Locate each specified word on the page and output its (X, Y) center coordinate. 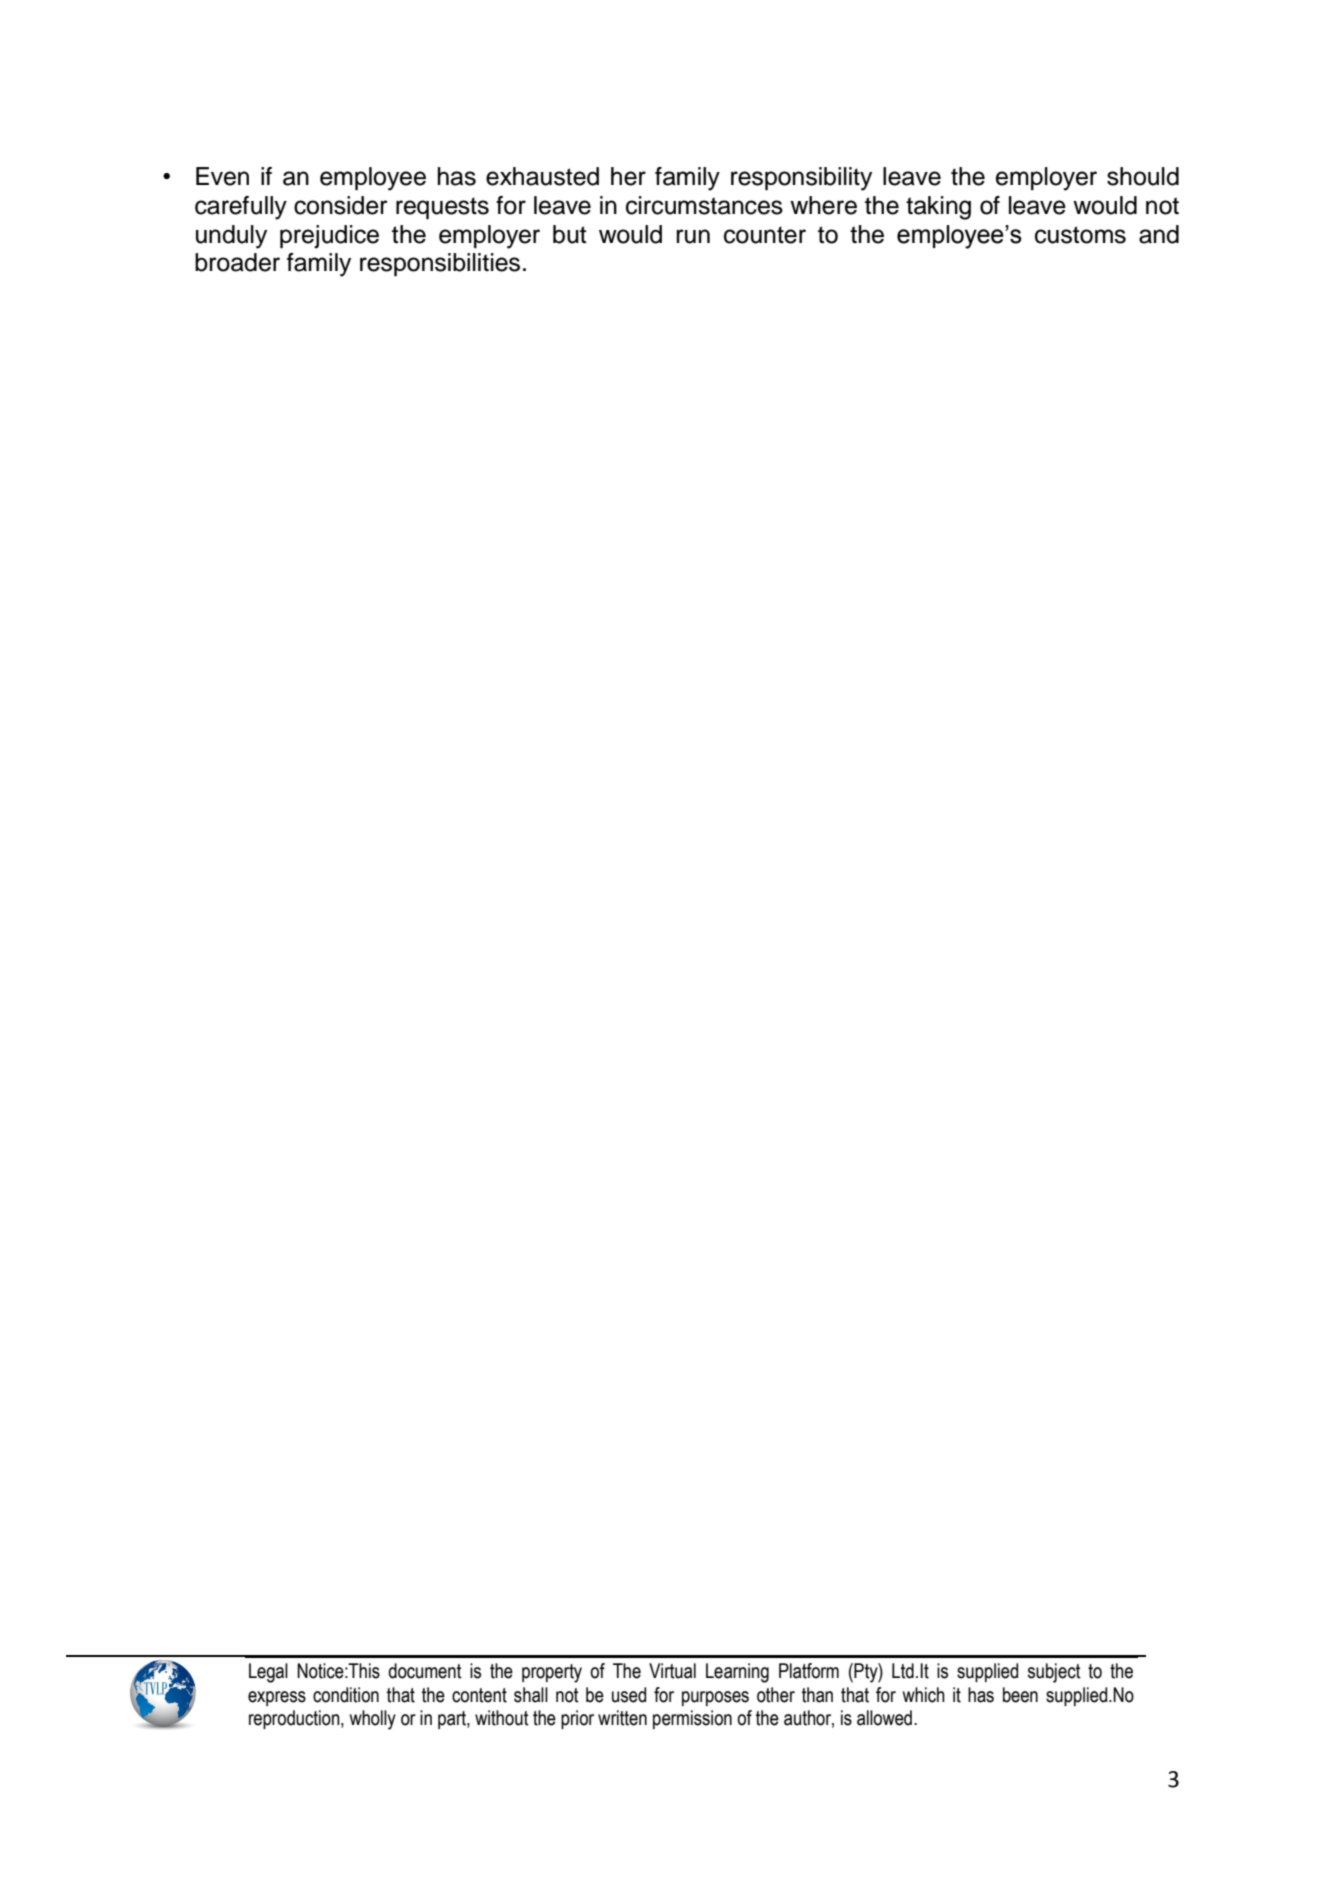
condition (346, 1695)
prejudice (329, 237)
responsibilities (440, 264)
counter (765, 235)
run (693, 236)
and (1159, 234)
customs (1080, 235)
